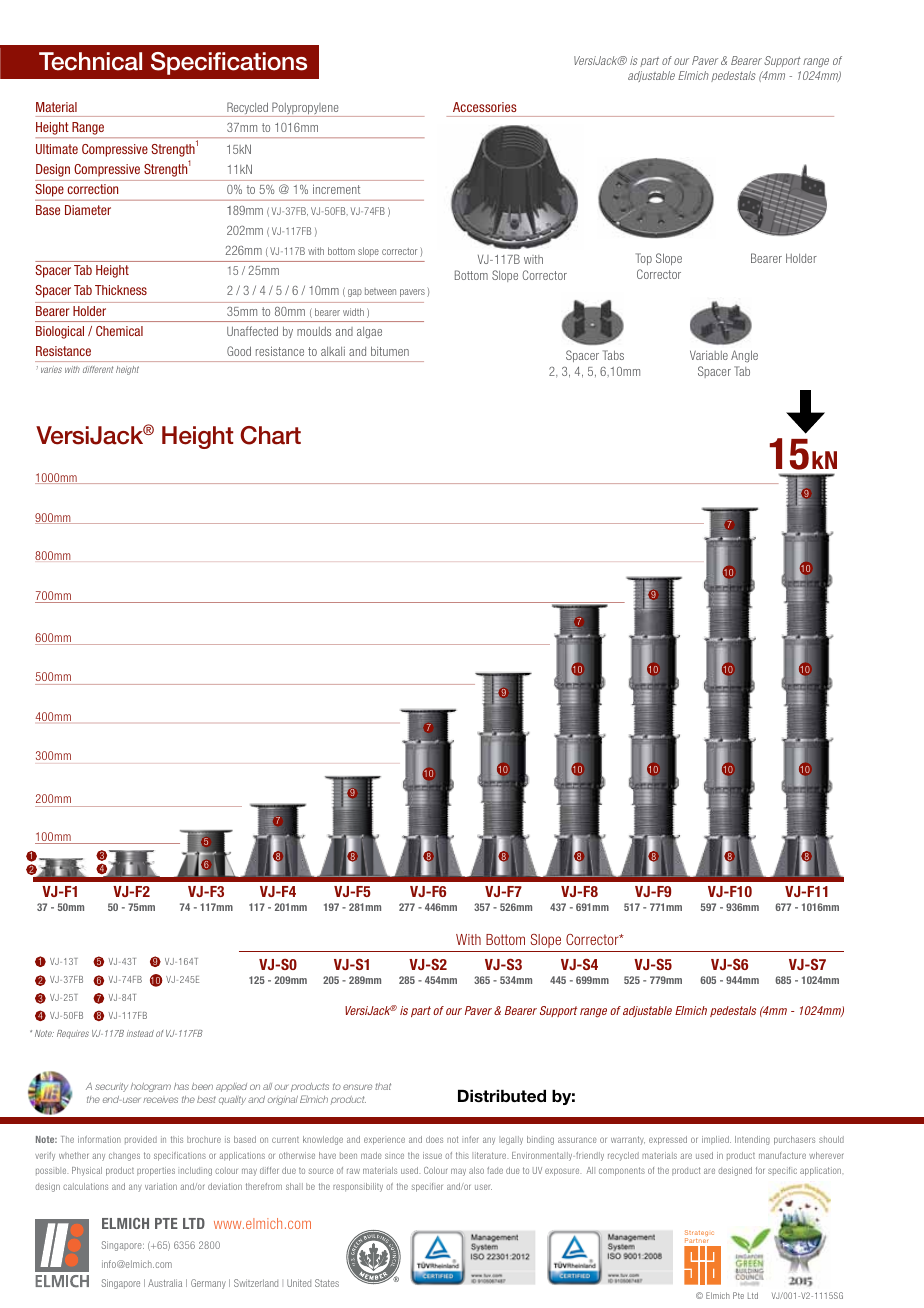  What do you see at coordinates (270, 435) in the screenshot?
I see `Chart` at bounding box center [270, 435].
